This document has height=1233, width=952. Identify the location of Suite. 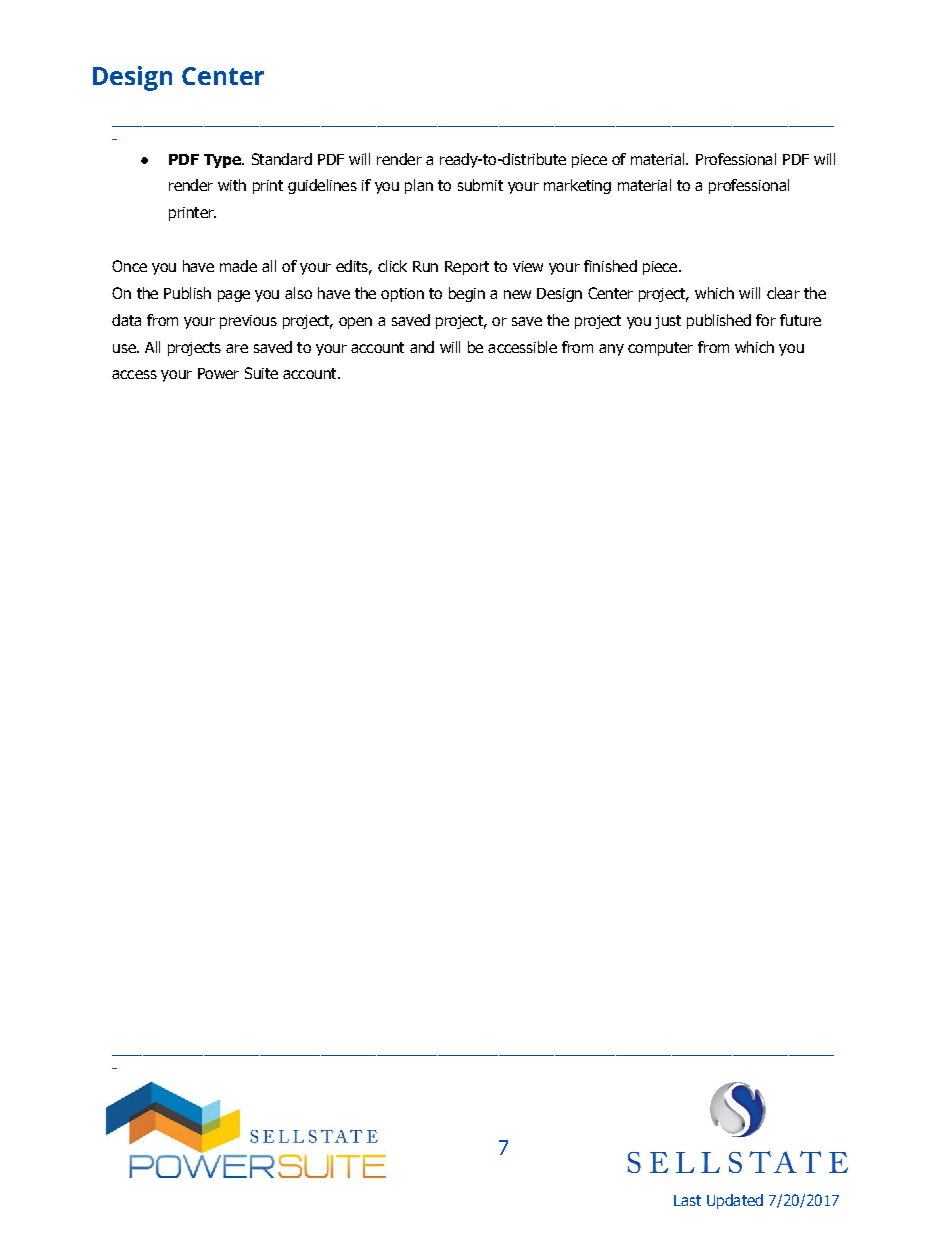
(261, 373).
